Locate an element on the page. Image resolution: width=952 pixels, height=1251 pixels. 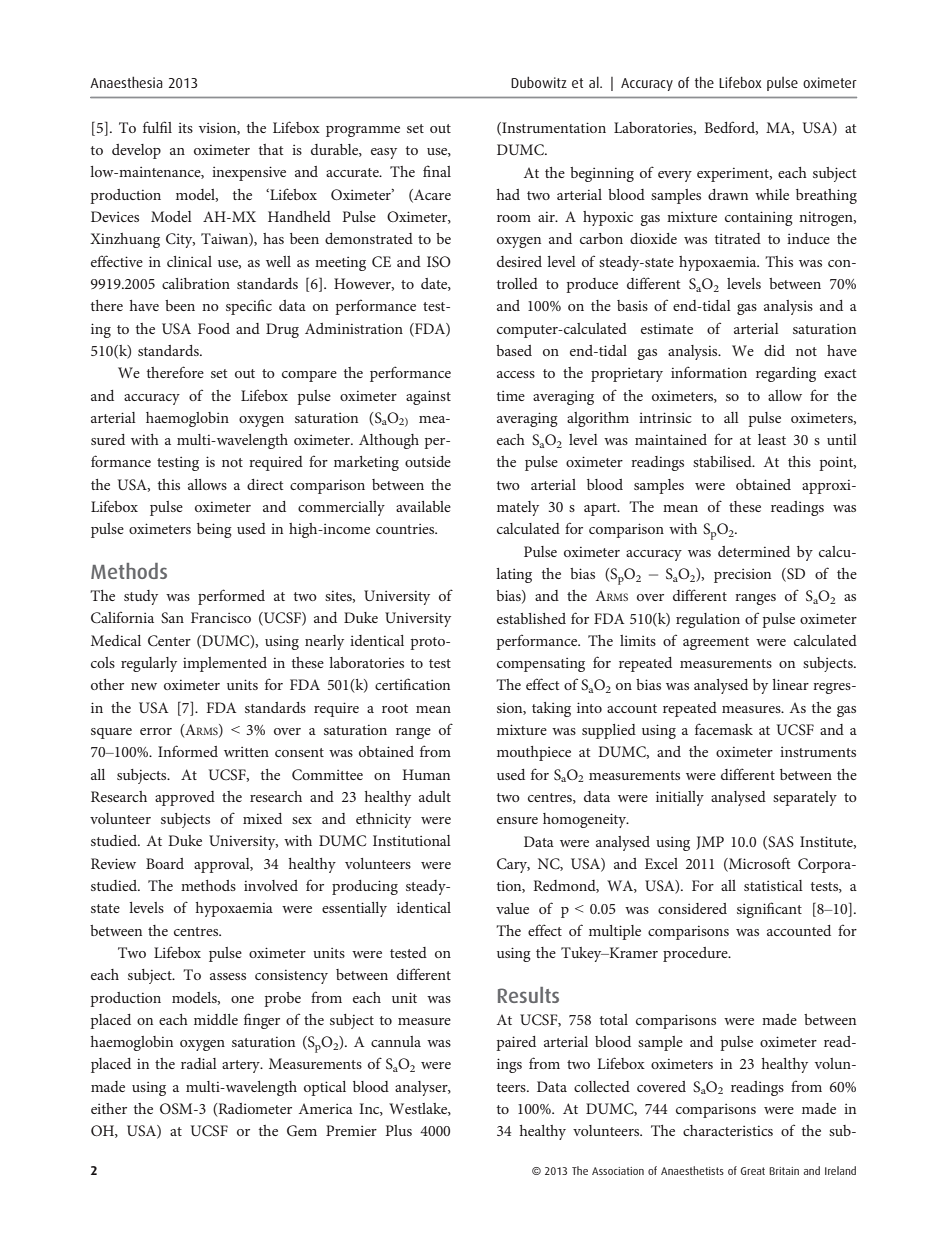
while is located at coordinates (772, 194).
